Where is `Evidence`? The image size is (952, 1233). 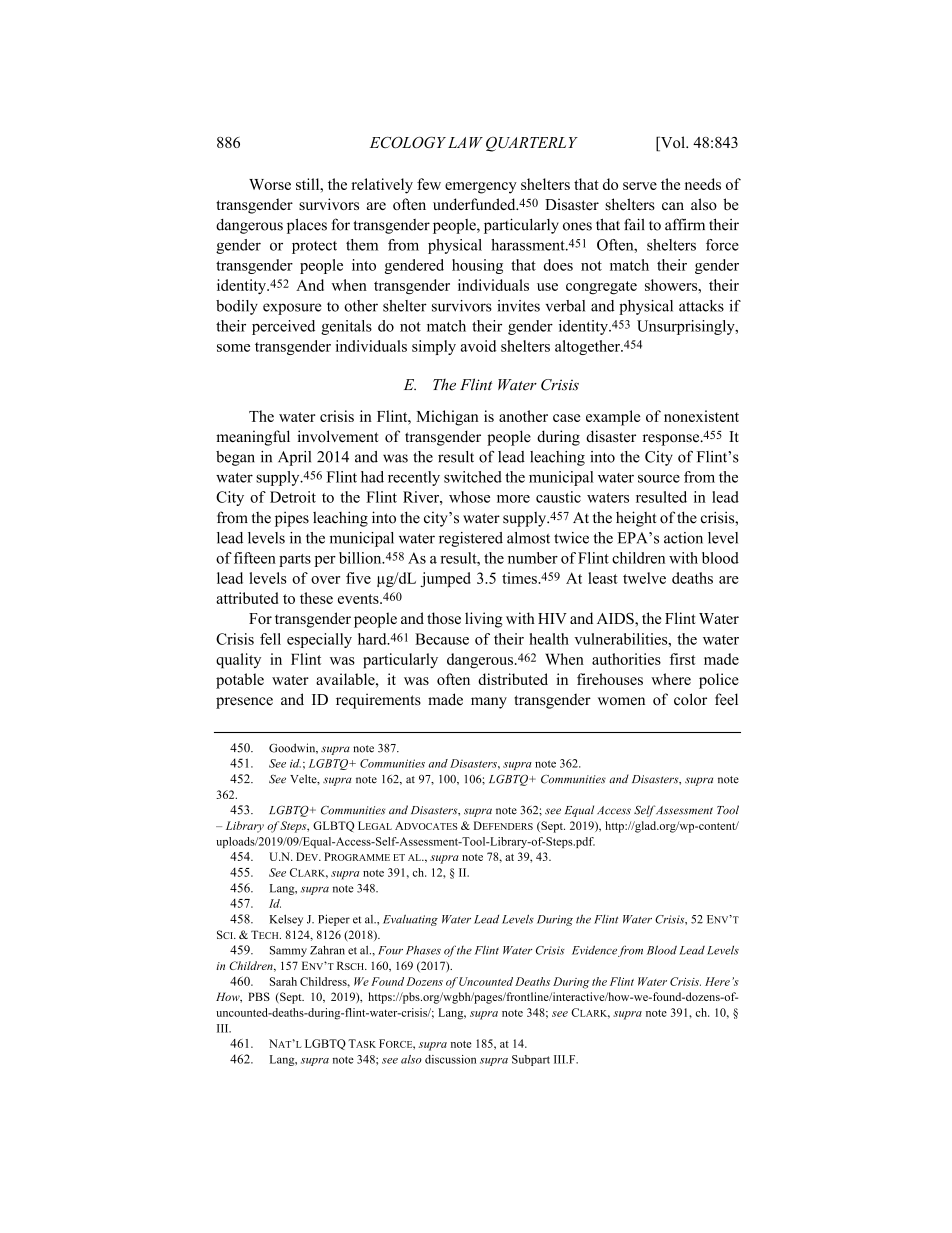 Evidence is located at coordinates (594, 950).
